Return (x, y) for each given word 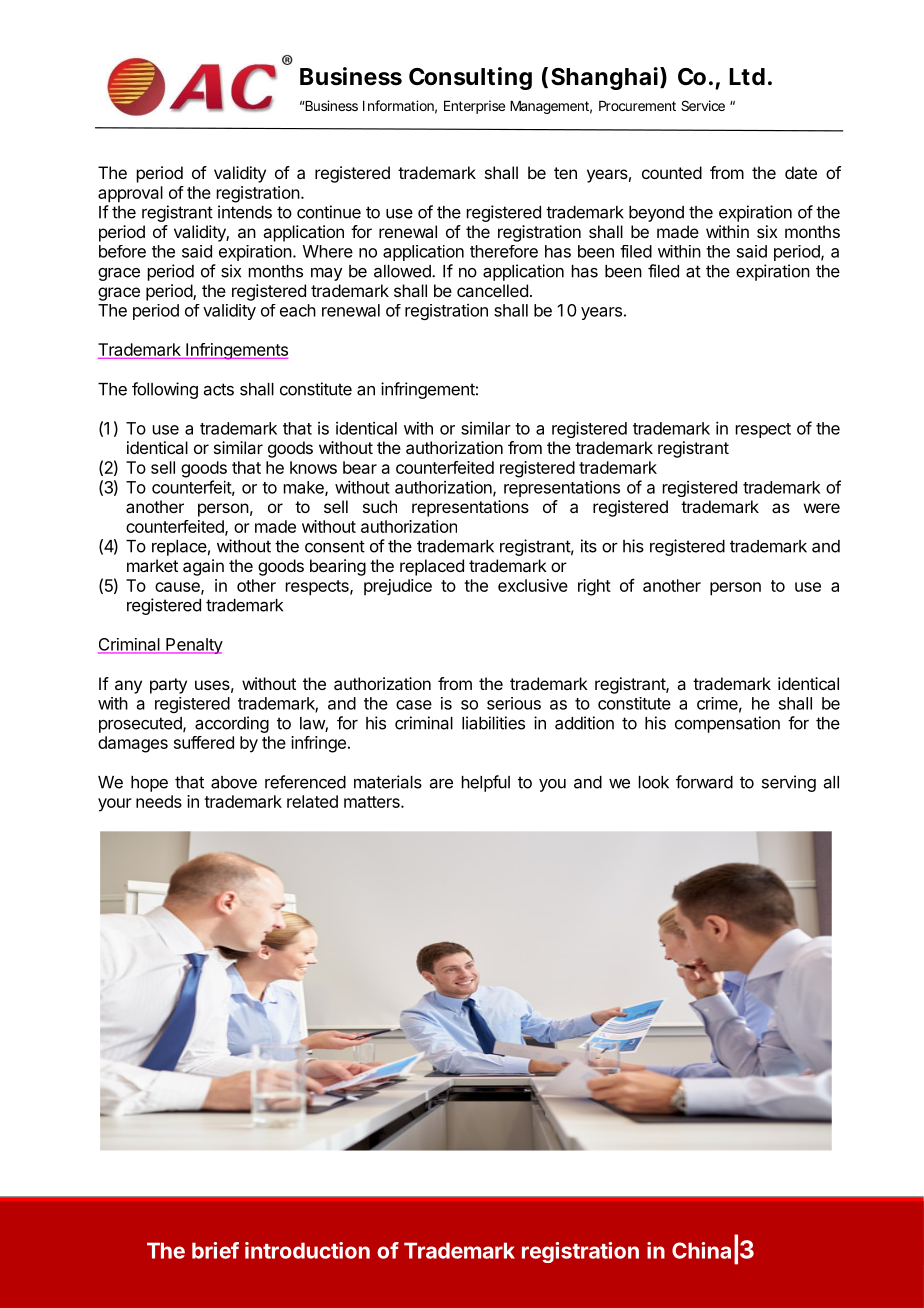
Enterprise (474, 107)
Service (703, 105)
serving (789, 783)
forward (704, 782)
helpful (486, 783)
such (380, 506)
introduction (307, 1250)
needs (159, 801)
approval (130, 194)
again (203, 567)
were (822, 508)
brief (215, 1250)
